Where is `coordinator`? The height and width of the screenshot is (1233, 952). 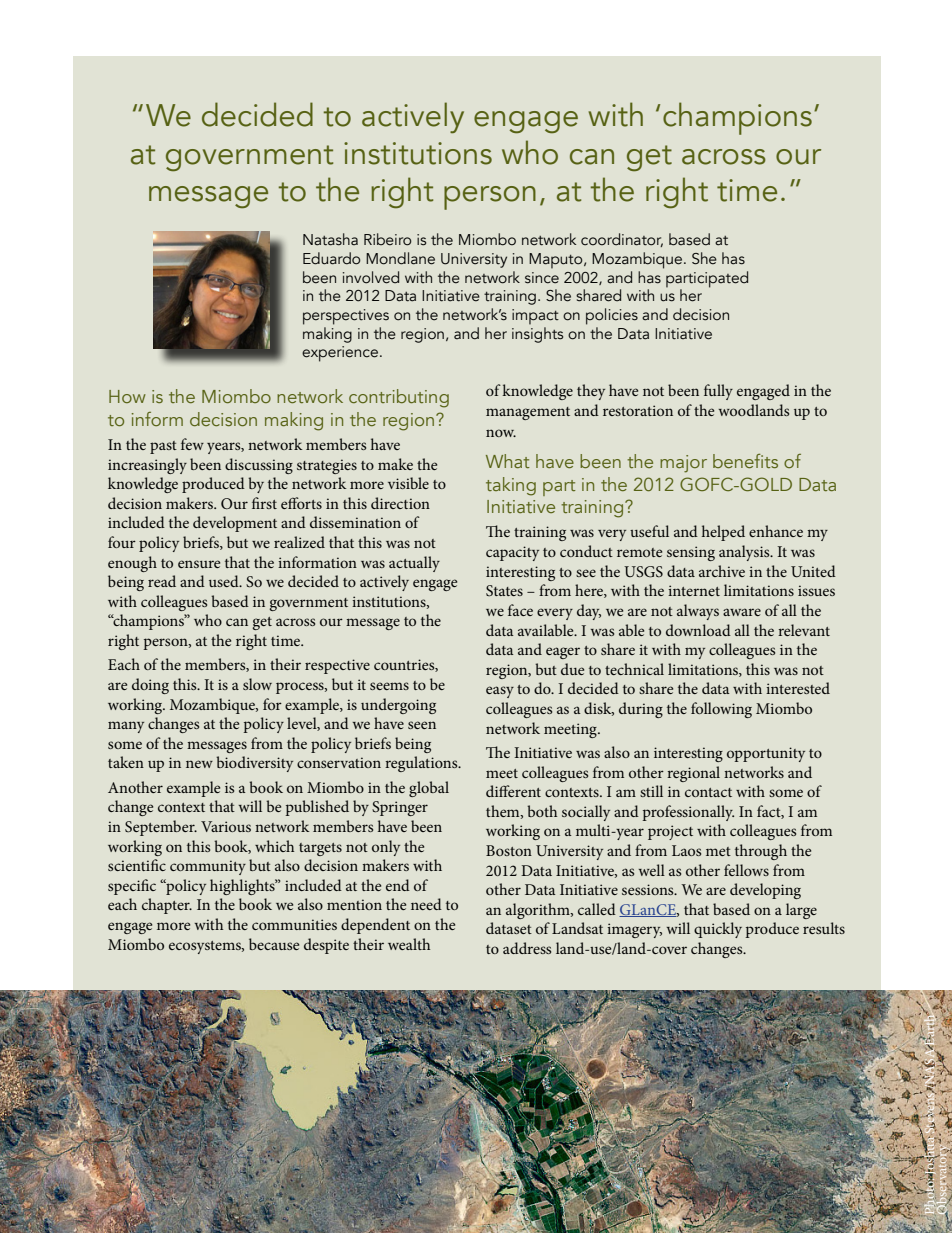 coordinator is located at coordinates (622, 240).
